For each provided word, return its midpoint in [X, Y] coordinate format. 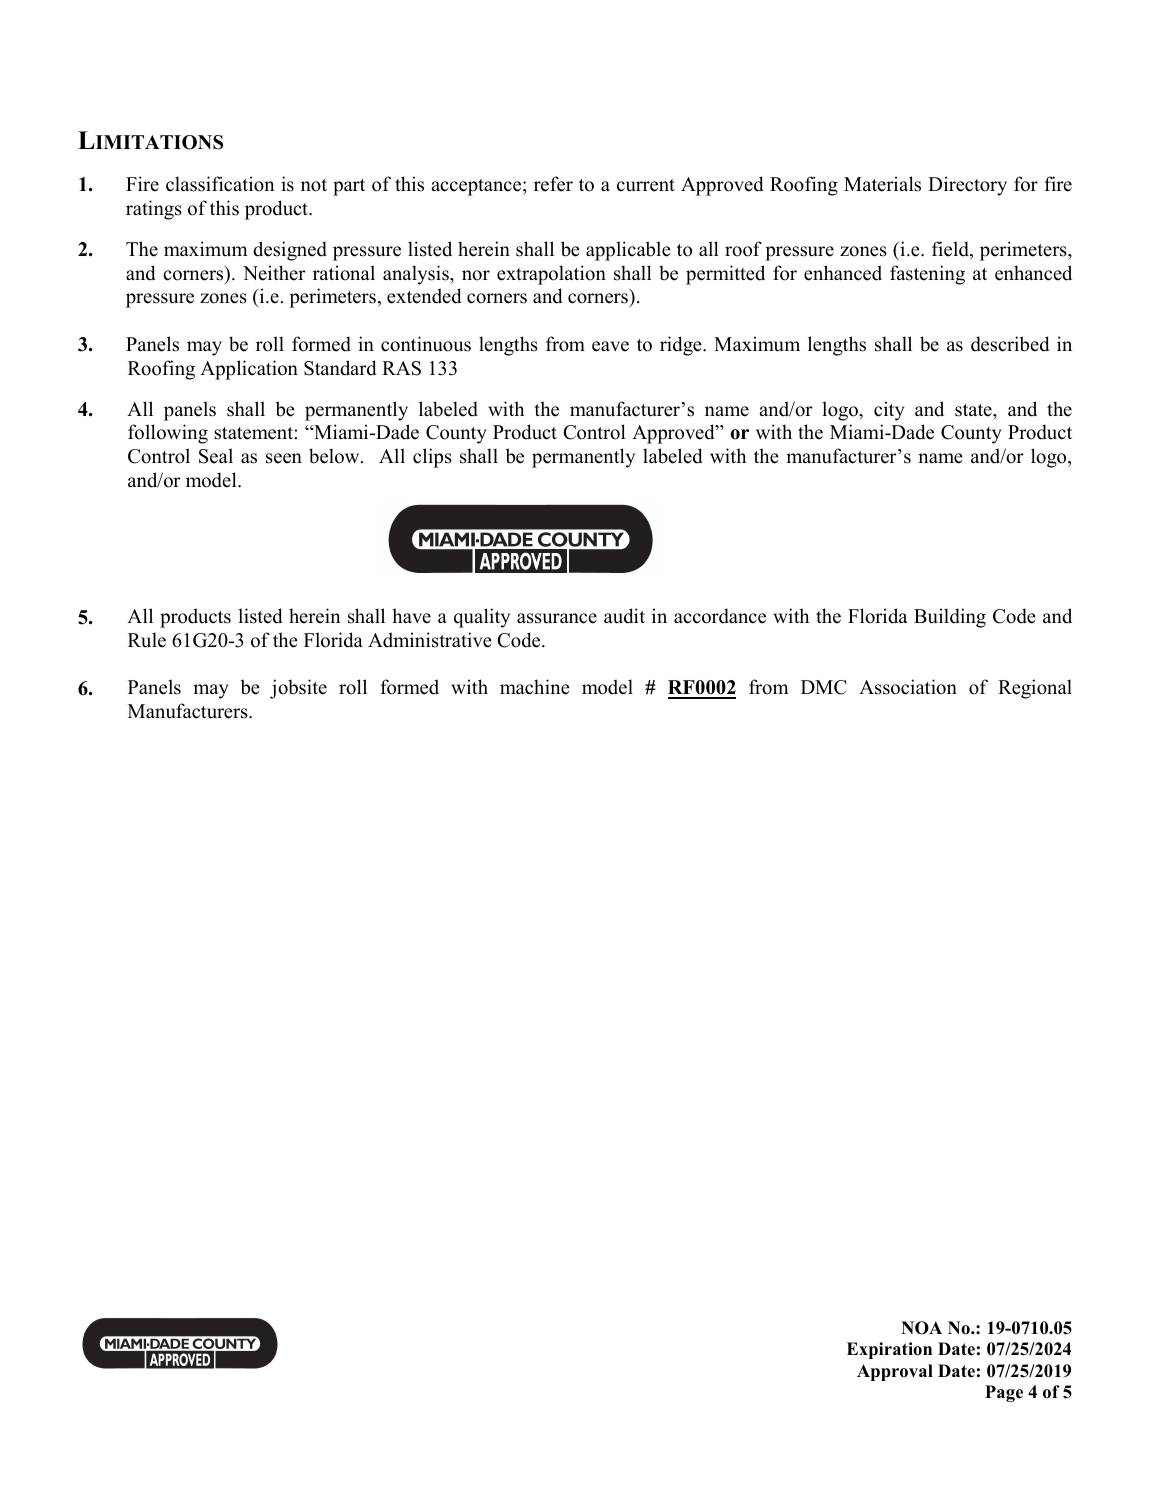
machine [535, 687]
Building [950, 618]
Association [908, 687]
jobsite [298, 689]
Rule [147, 640]
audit [624, 616]
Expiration [889, 1350]
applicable [628, 251]
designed [290, 251]
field [951, 250]
